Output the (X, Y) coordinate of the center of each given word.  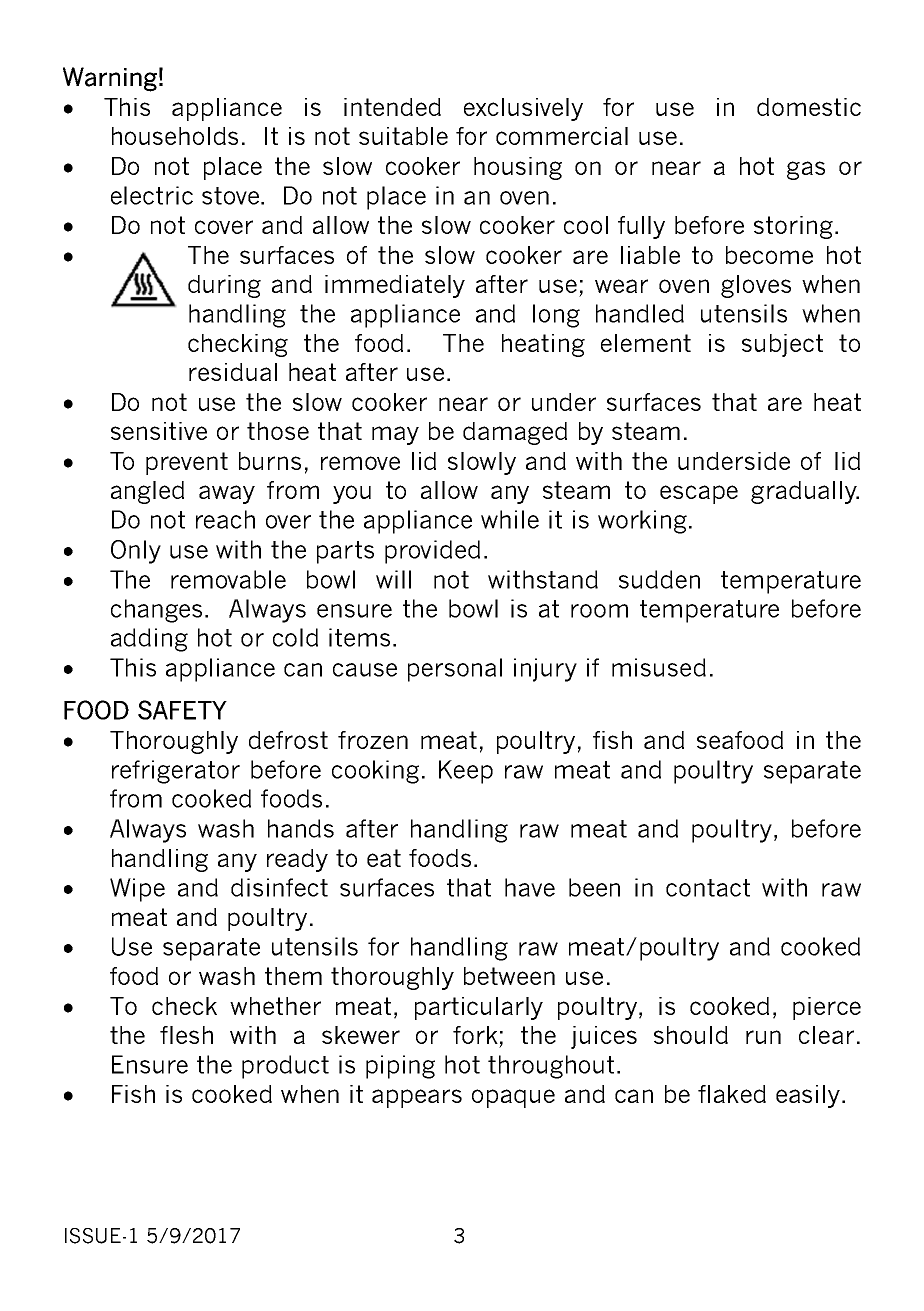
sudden (659, 579)
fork (475, 1035)
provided (432, 552)
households (175, 136)
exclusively (523, 109)
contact (708, 888)
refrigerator (176, 772)
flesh (186, 1035)
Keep (466, 772)
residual (233, 372)
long (556, 316)
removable (228, 579)
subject (782, 345)
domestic (809, 107)
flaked (732, 1094)
